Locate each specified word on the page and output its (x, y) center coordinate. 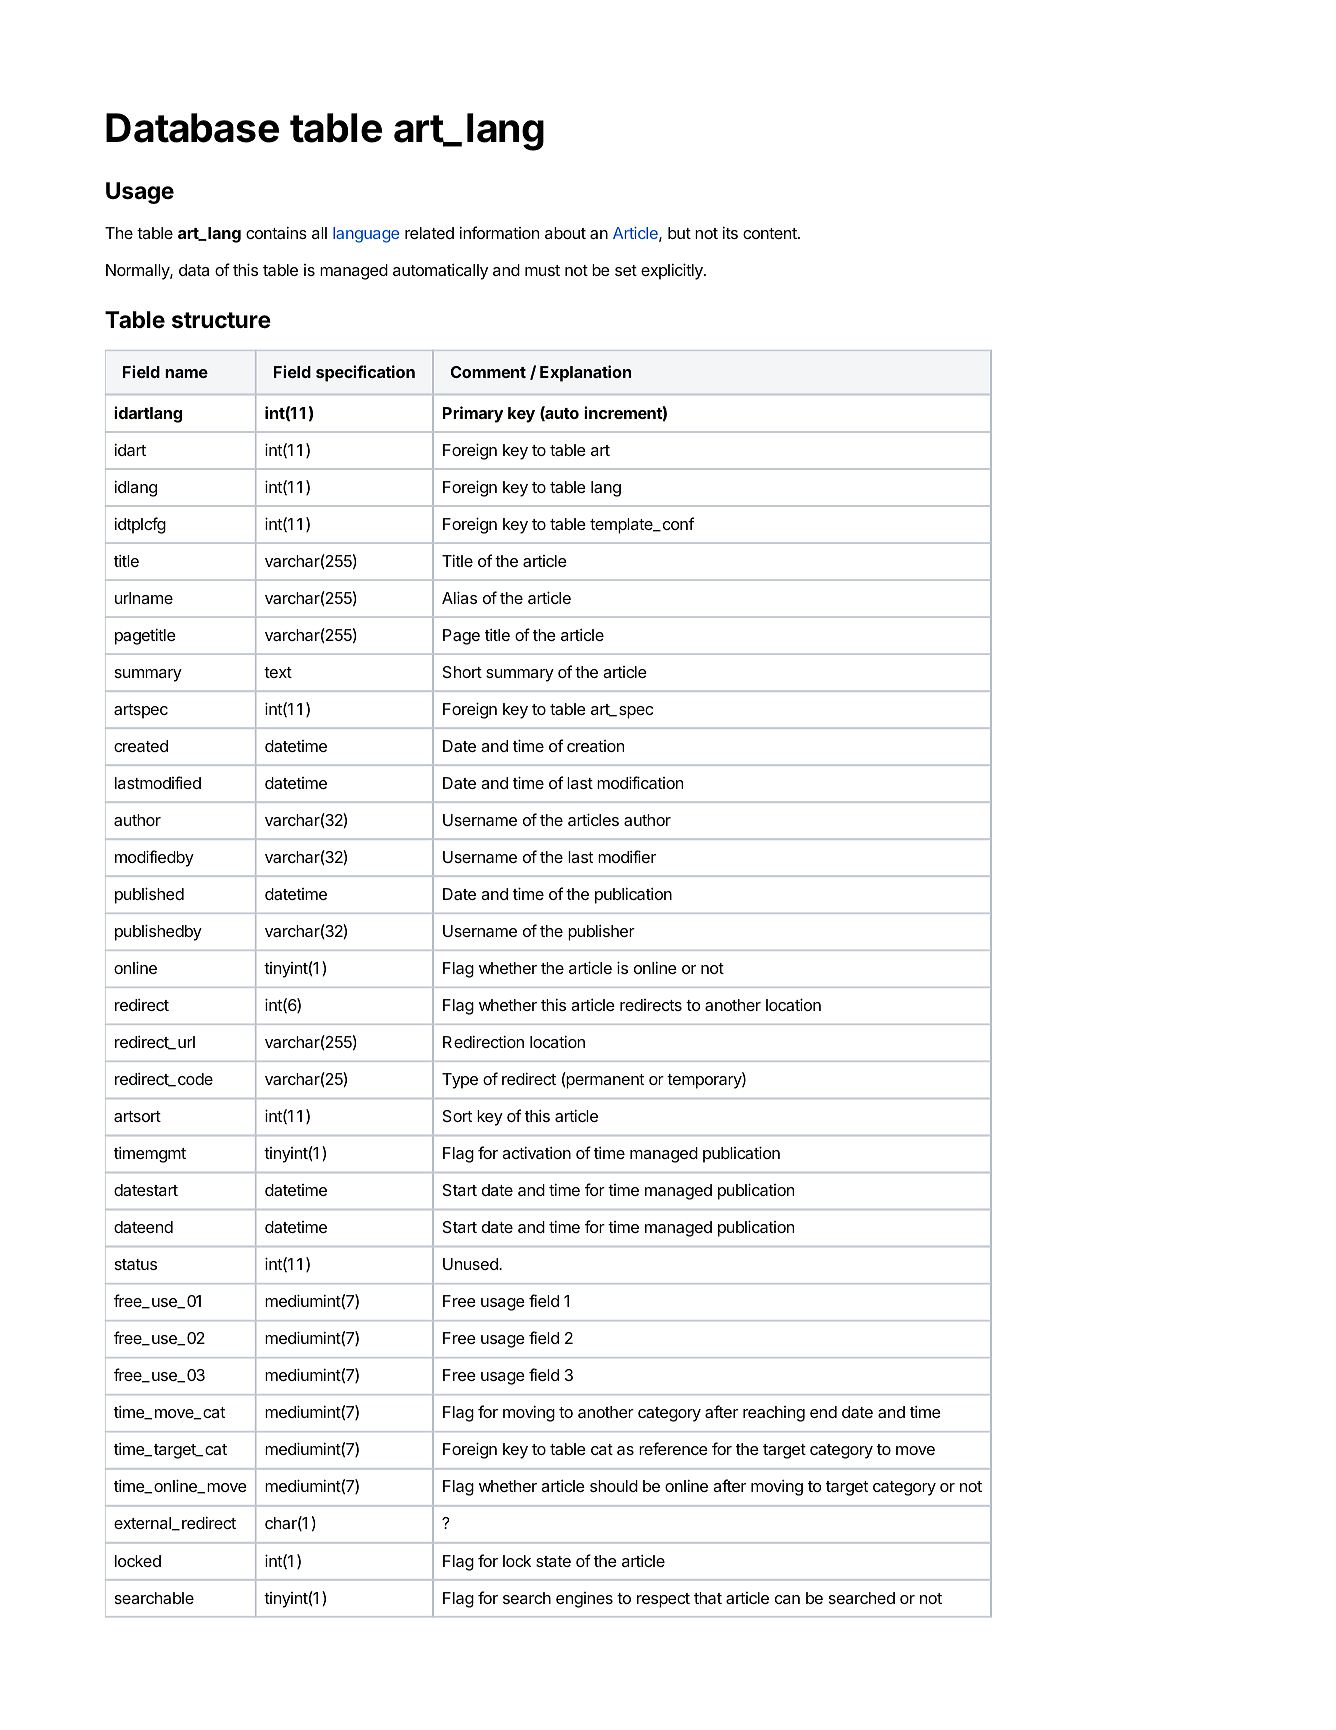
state (553, 1561)
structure (221, 320)
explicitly (673, 271)
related (429, 233)
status (136, 1264)
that (708, 1598)
